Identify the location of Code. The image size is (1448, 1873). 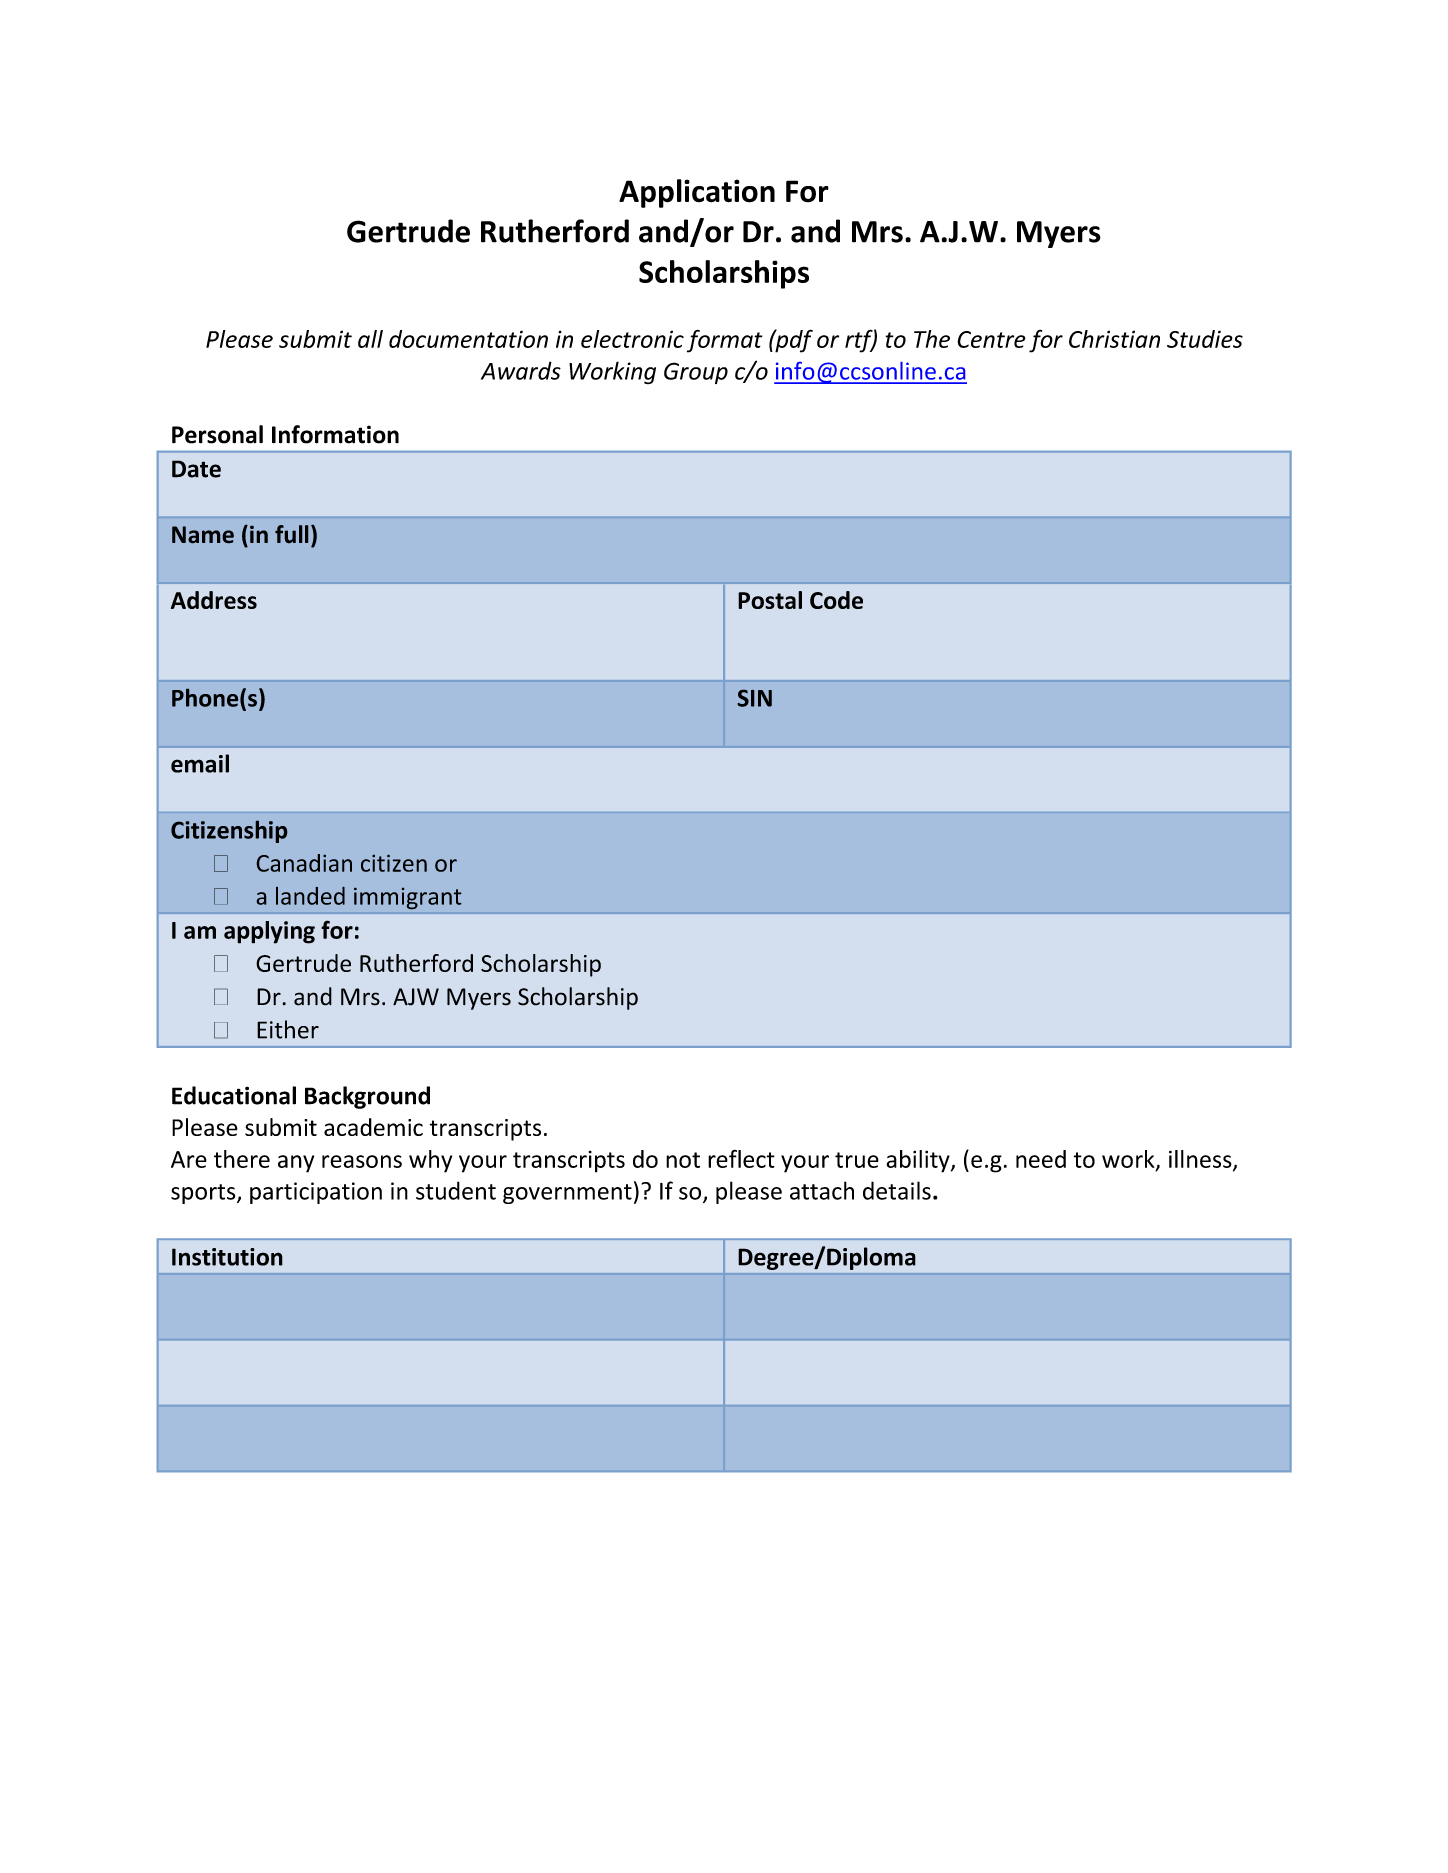
(836, 600).
